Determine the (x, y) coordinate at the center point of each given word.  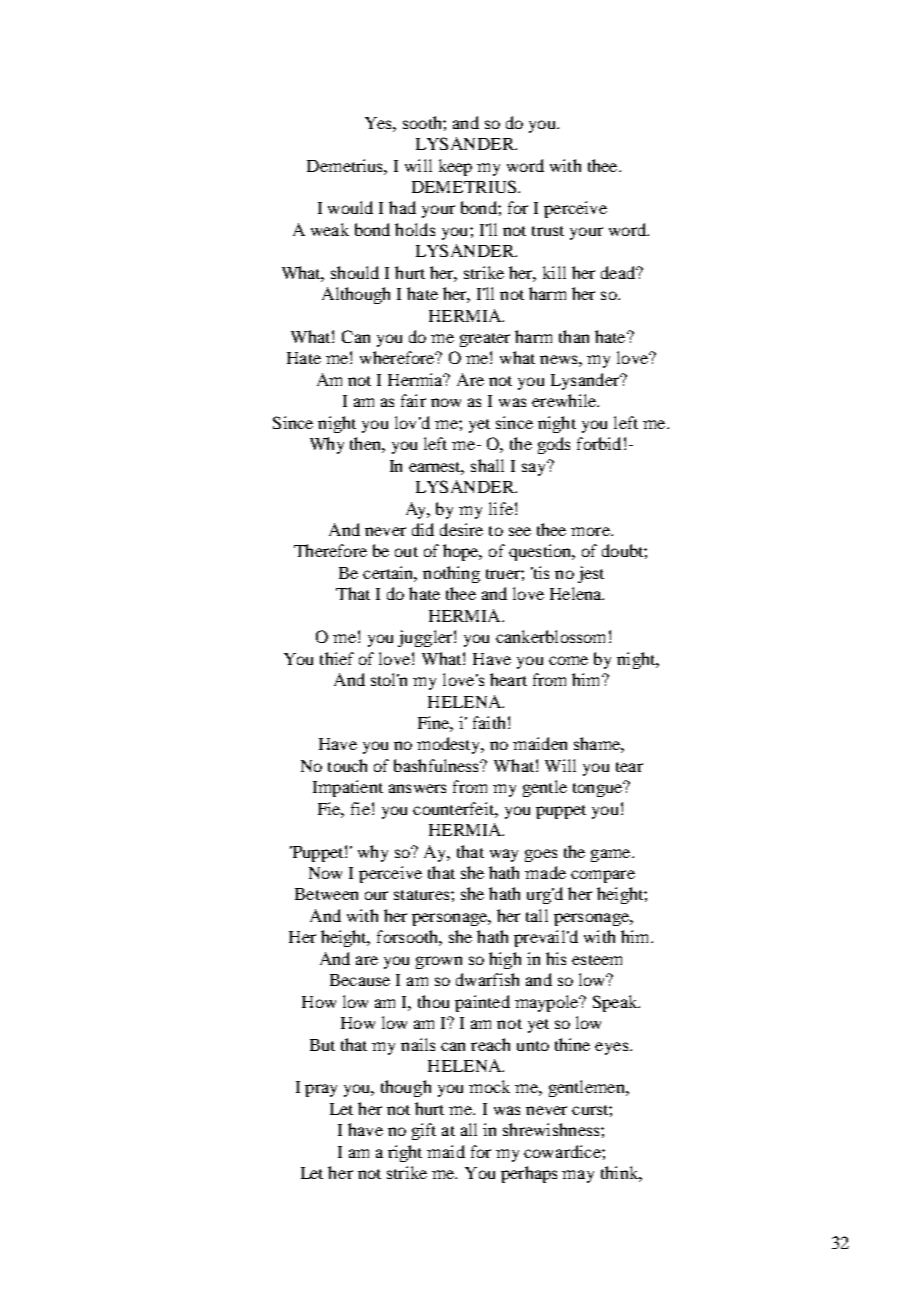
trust (548, 231)
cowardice (563, 1151)
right (405, 1153)
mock (489, 1086)
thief (337, 658)
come (568, 660)
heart (508, 679)
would (350, 207)
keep (455, 167)
